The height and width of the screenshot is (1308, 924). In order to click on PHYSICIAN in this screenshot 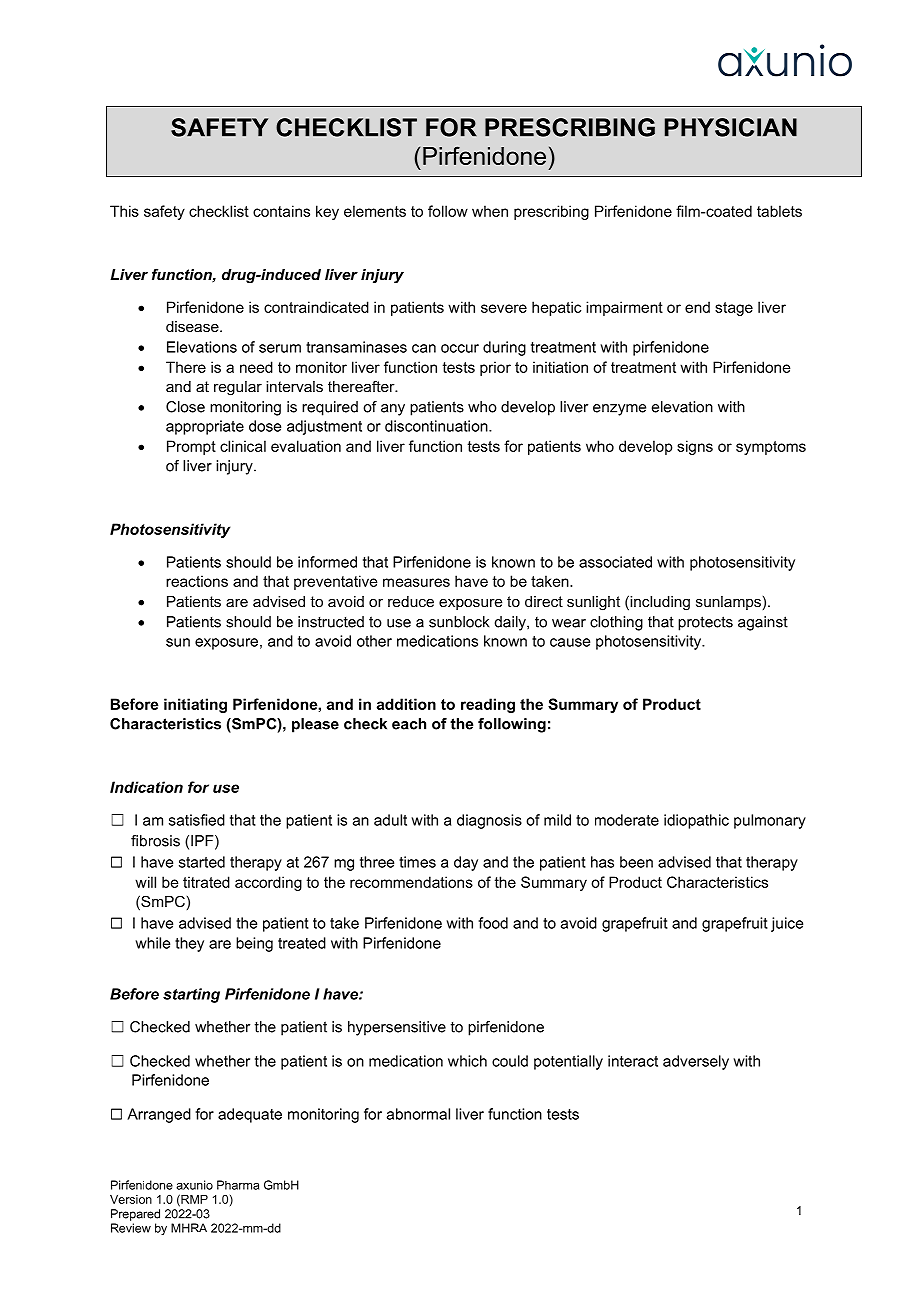, I will do `click(731, 127)`.
